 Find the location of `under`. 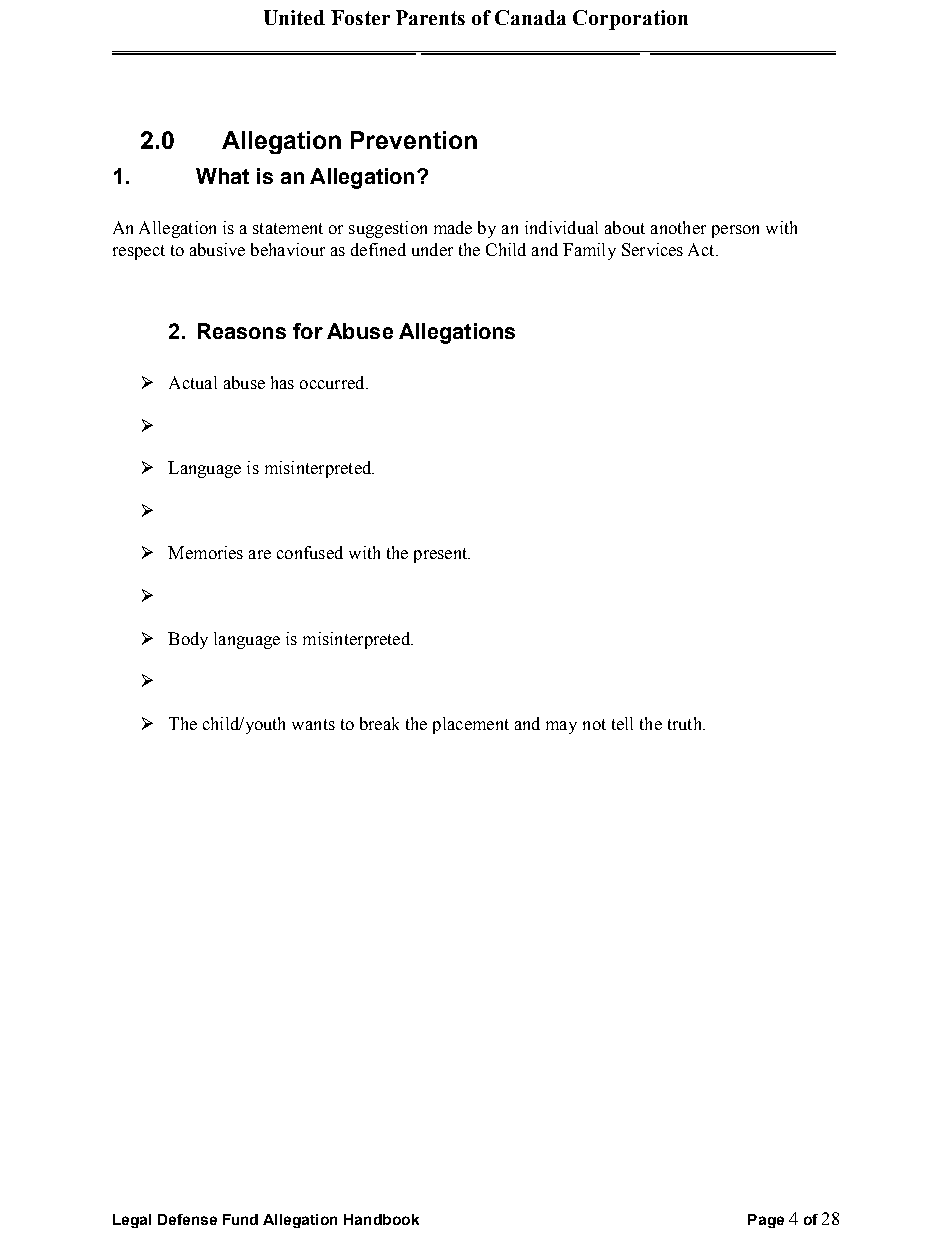

under is located at coordinates (432, 249).
